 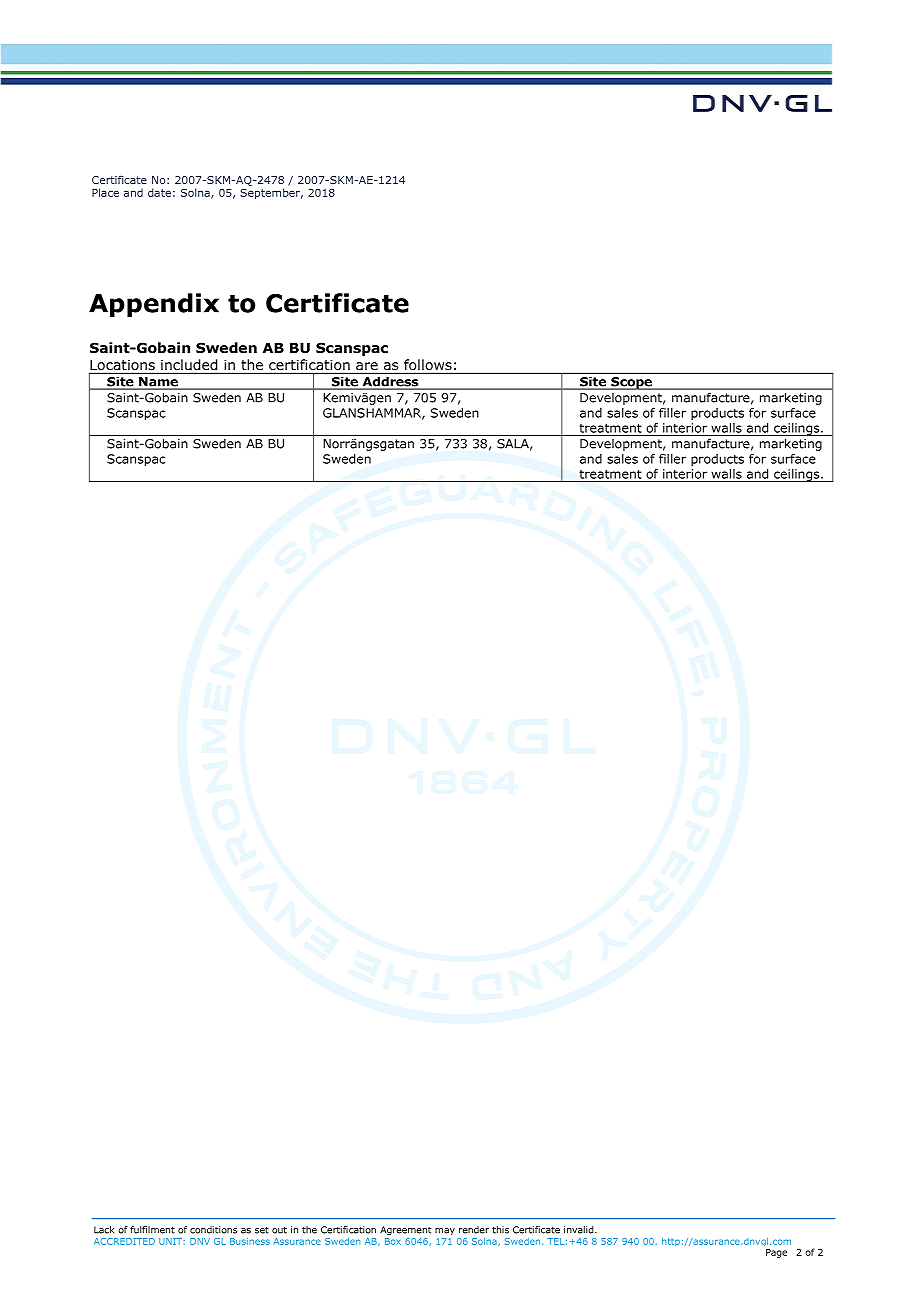 What do you see at coordinates (428, 365) in the screenshot?
I see `follows` at bounding box center [428, 365].
